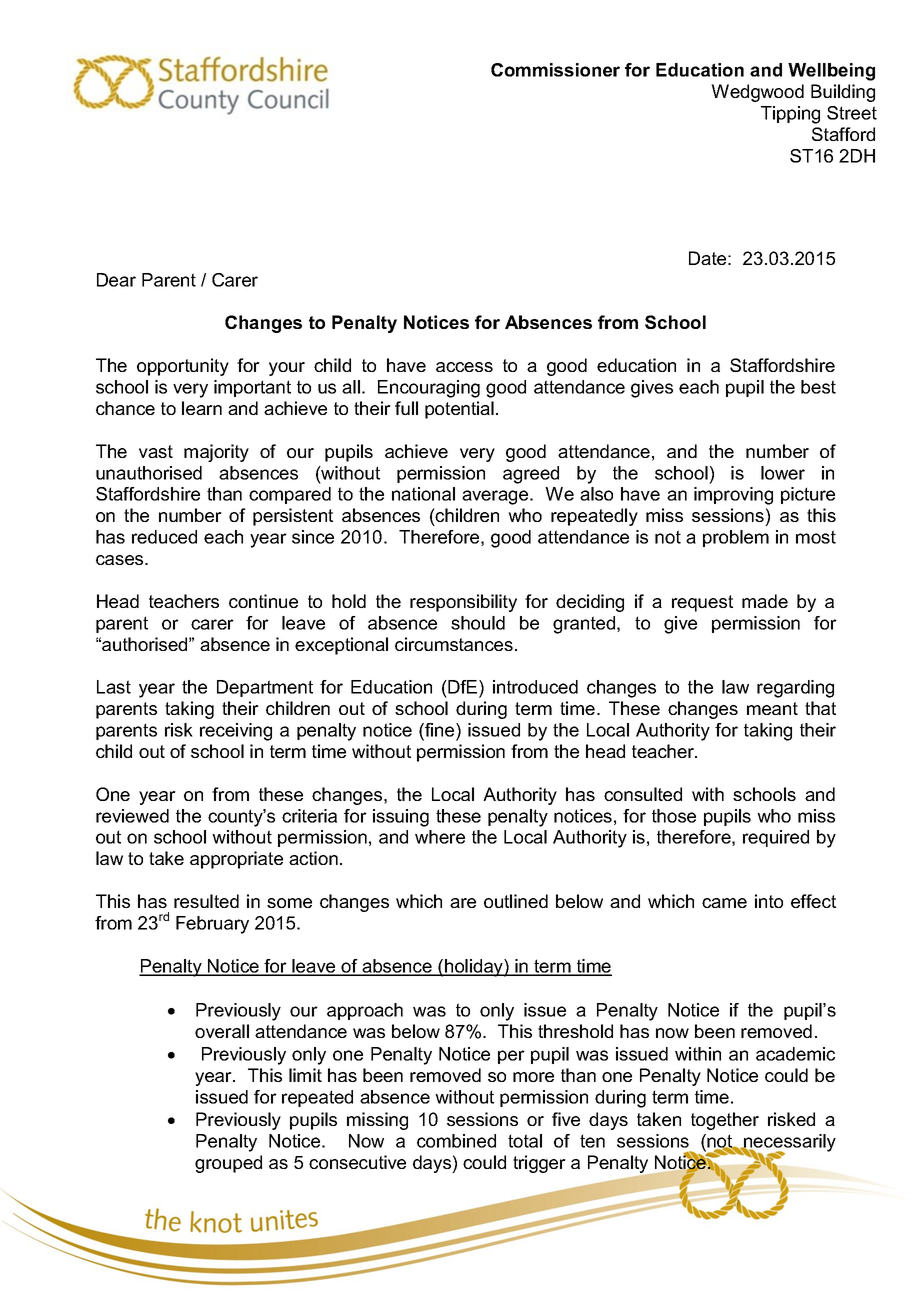  Describe the element at coordinates (765, 601) in the page. I see `made` at that location.
